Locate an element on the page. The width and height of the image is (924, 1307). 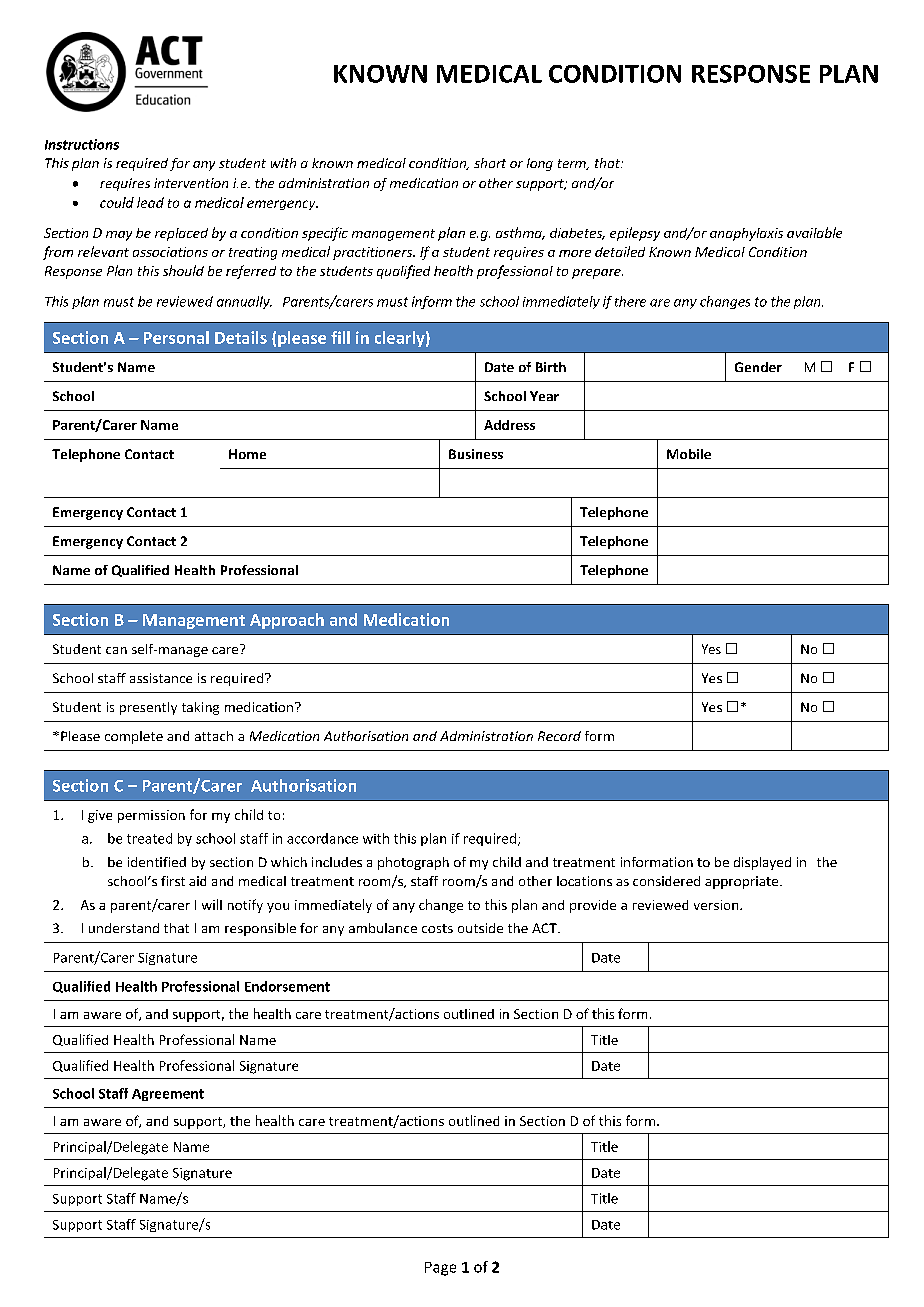
can is located at coordinates (116, 650).
